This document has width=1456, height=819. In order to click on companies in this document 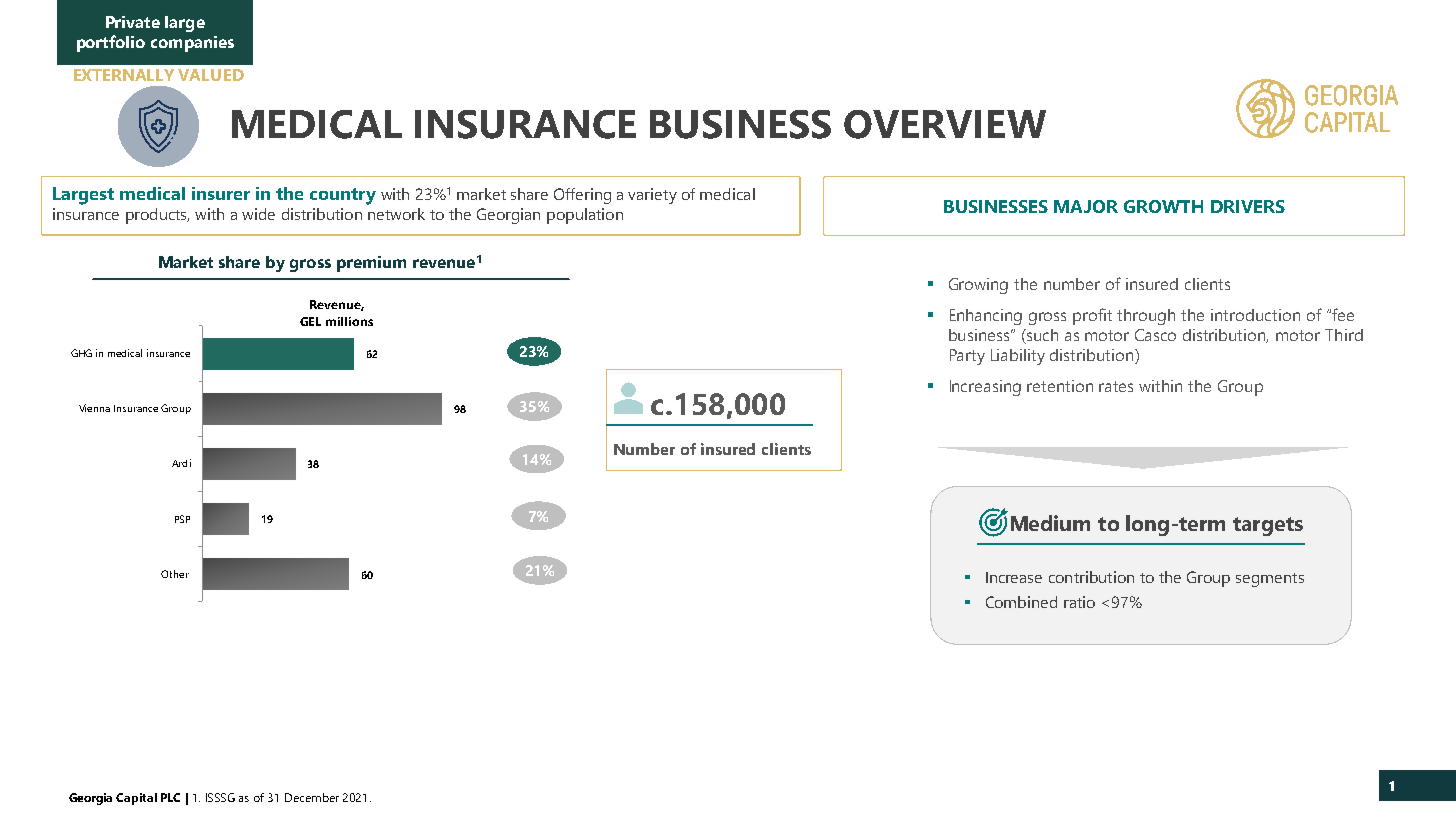, I will do `click(192, 44)`.
